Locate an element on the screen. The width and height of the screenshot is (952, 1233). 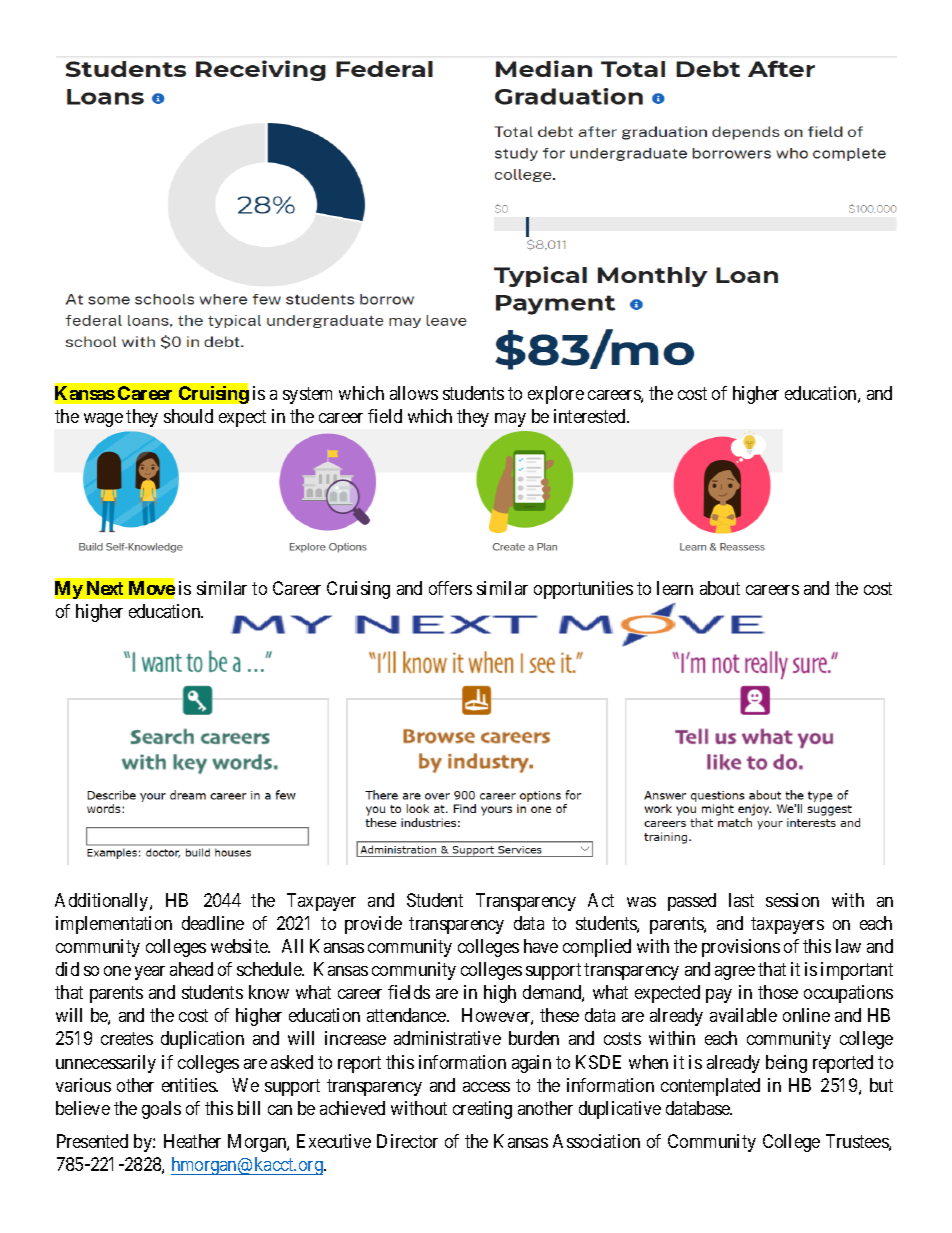
provisions is located at coordinates (741, 948).
